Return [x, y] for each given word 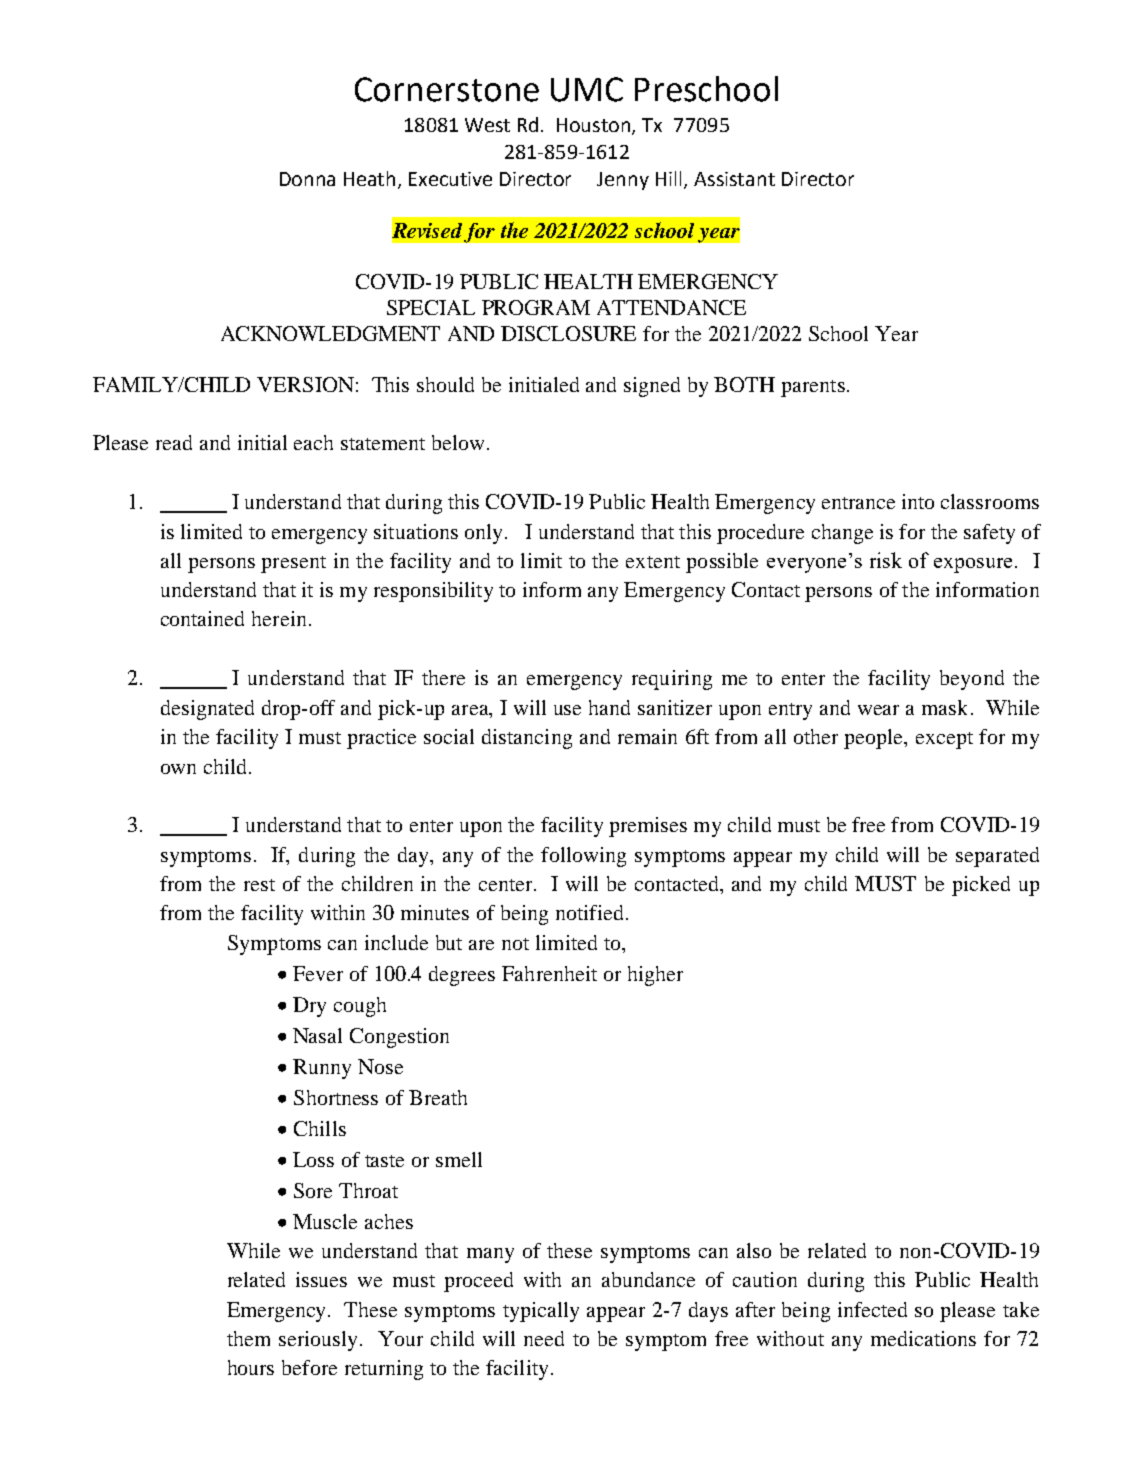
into [918, 501]
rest [259, 885]
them [248, 1338]
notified [589, 912]
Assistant [734, 179]
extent [653, 562]
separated [997, 857]
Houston [595, 126]
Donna [307, 179]
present [293, 564]
